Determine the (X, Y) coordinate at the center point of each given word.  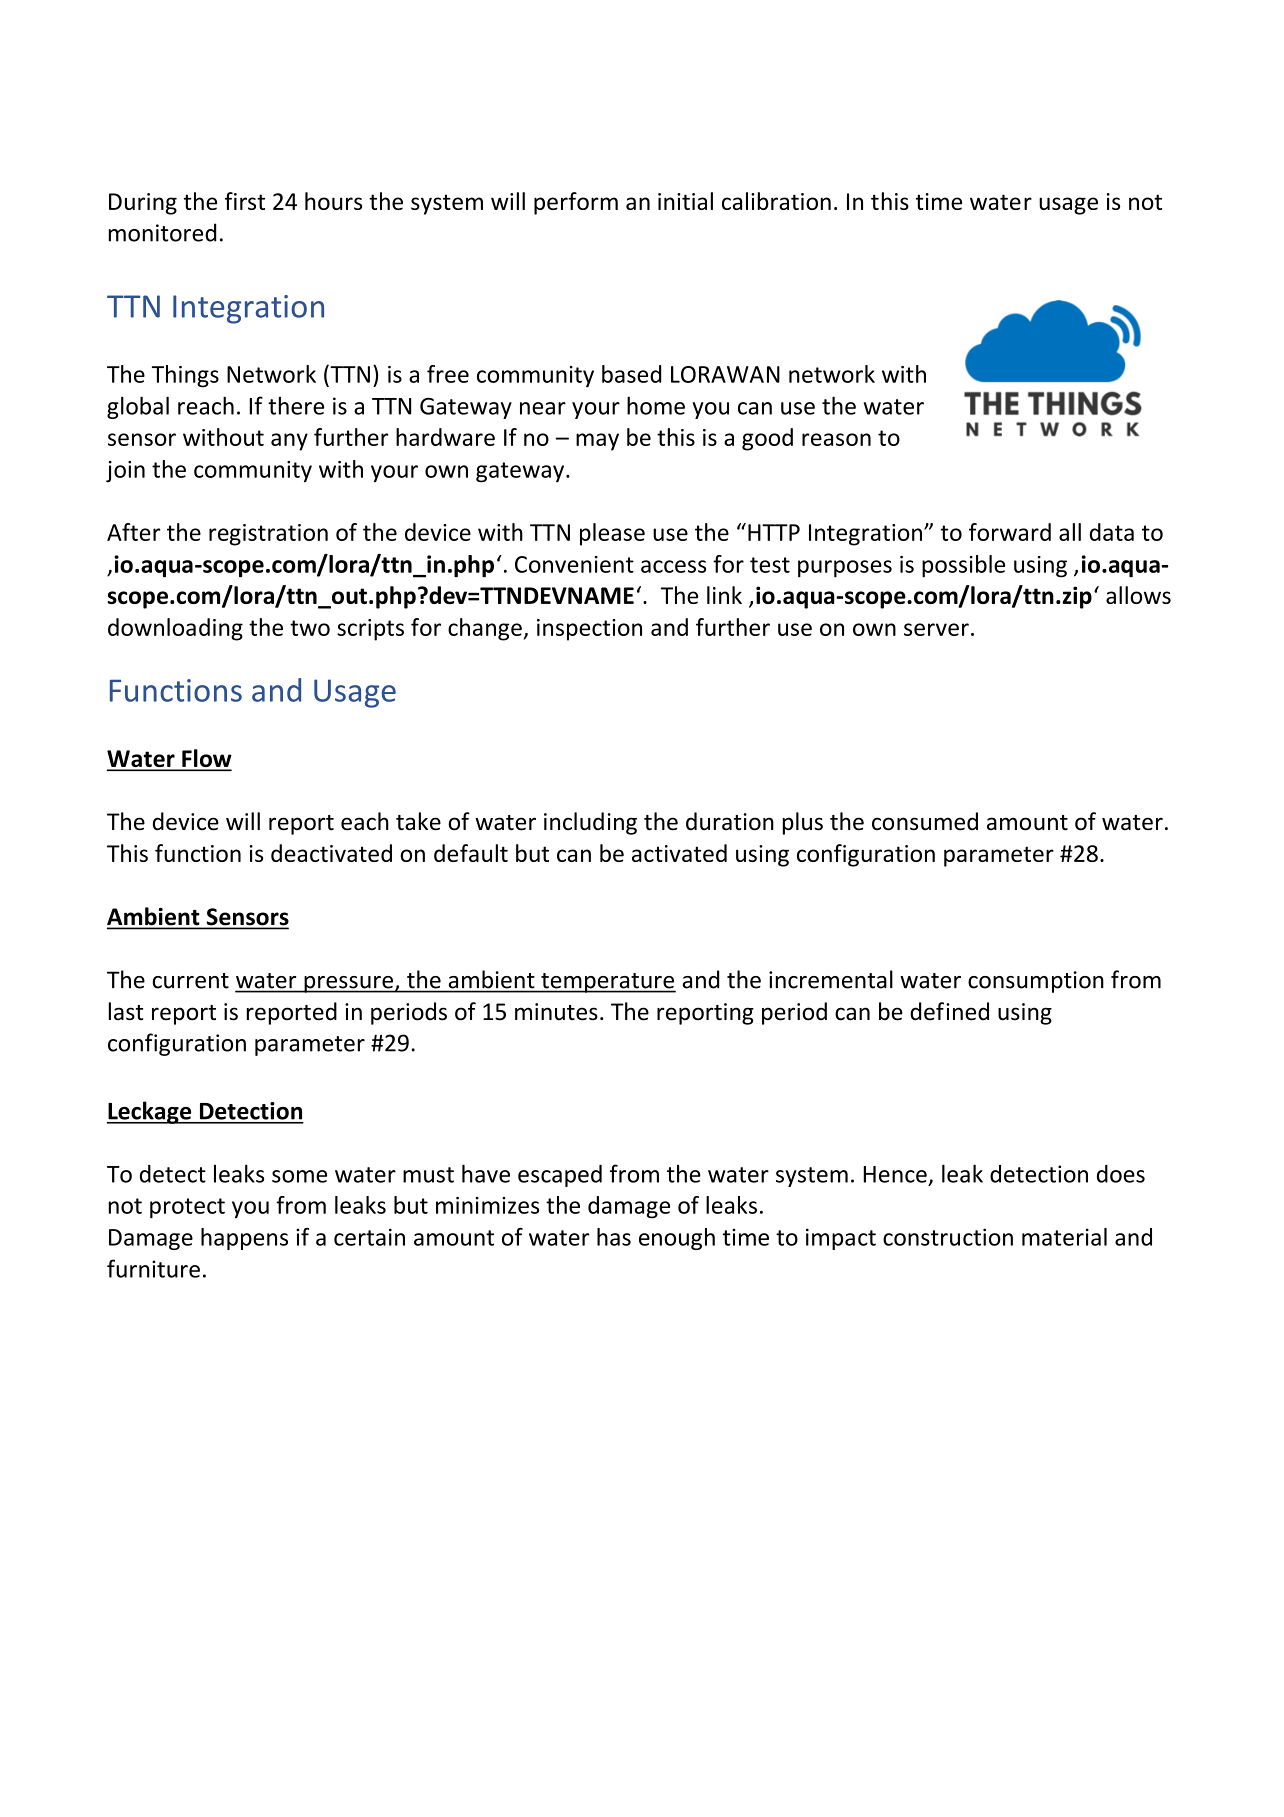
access (673, 566)
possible (963, 566)
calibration (776, 201)
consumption (1036, 982)
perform (576, 203)
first (245, 201)
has (614, 1237)
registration (268, 535)
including (590, 823)
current (190, 981)
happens (244, 1239)
